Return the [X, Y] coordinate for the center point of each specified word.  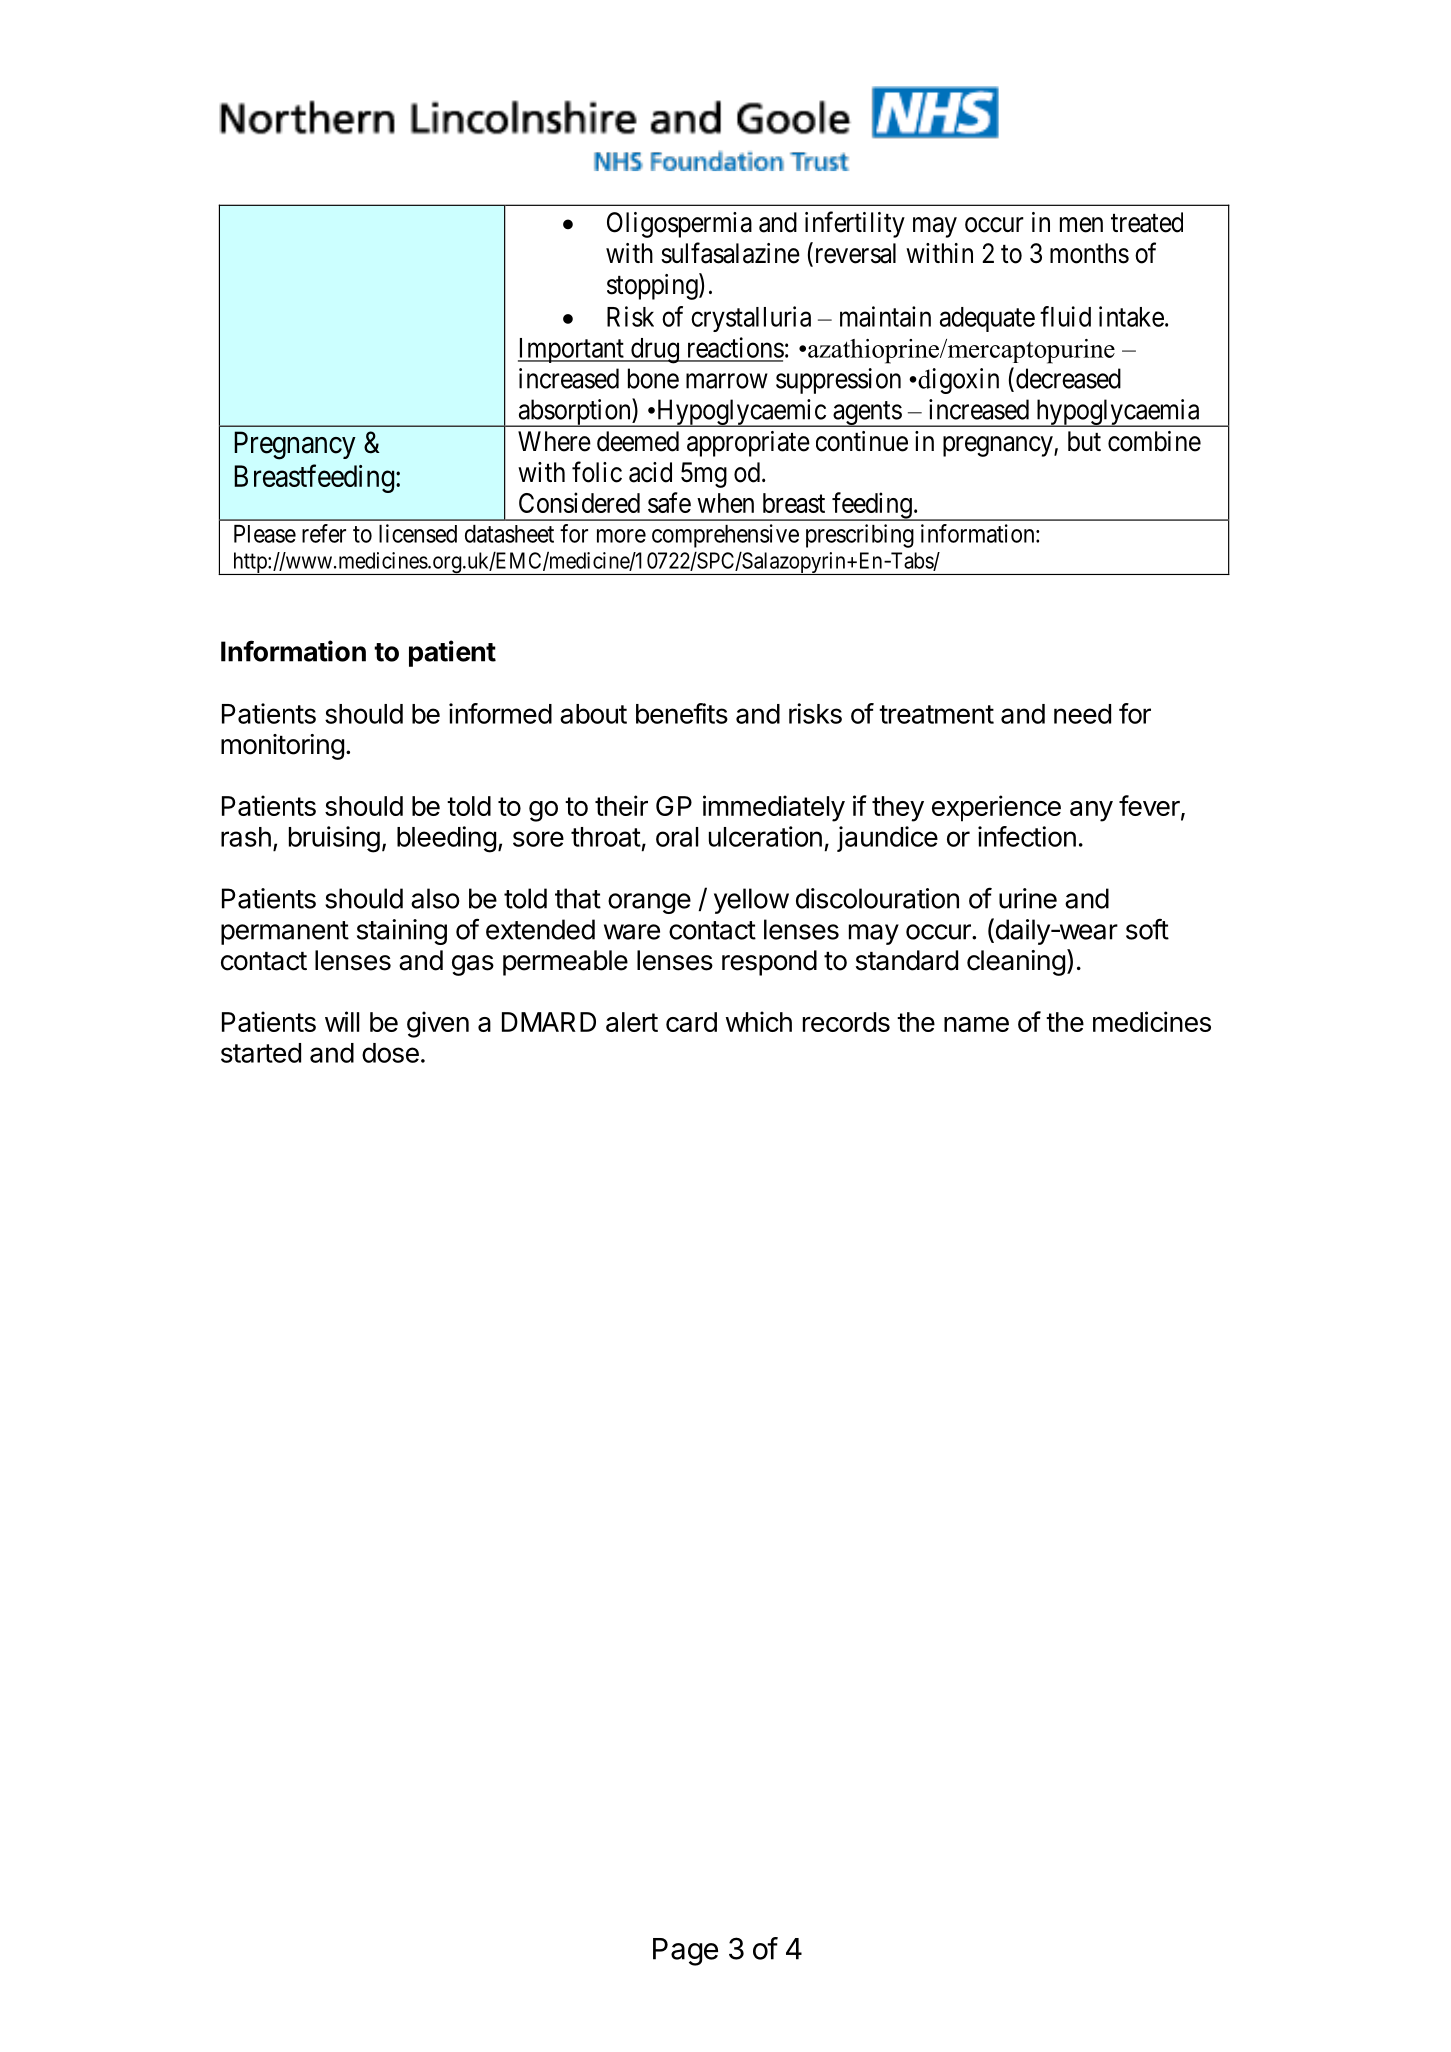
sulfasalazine [730, 253]
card [691, 1022]
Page [685, 1952]
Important [572, 350]
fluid [1065, 316]
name [976, 1024]
